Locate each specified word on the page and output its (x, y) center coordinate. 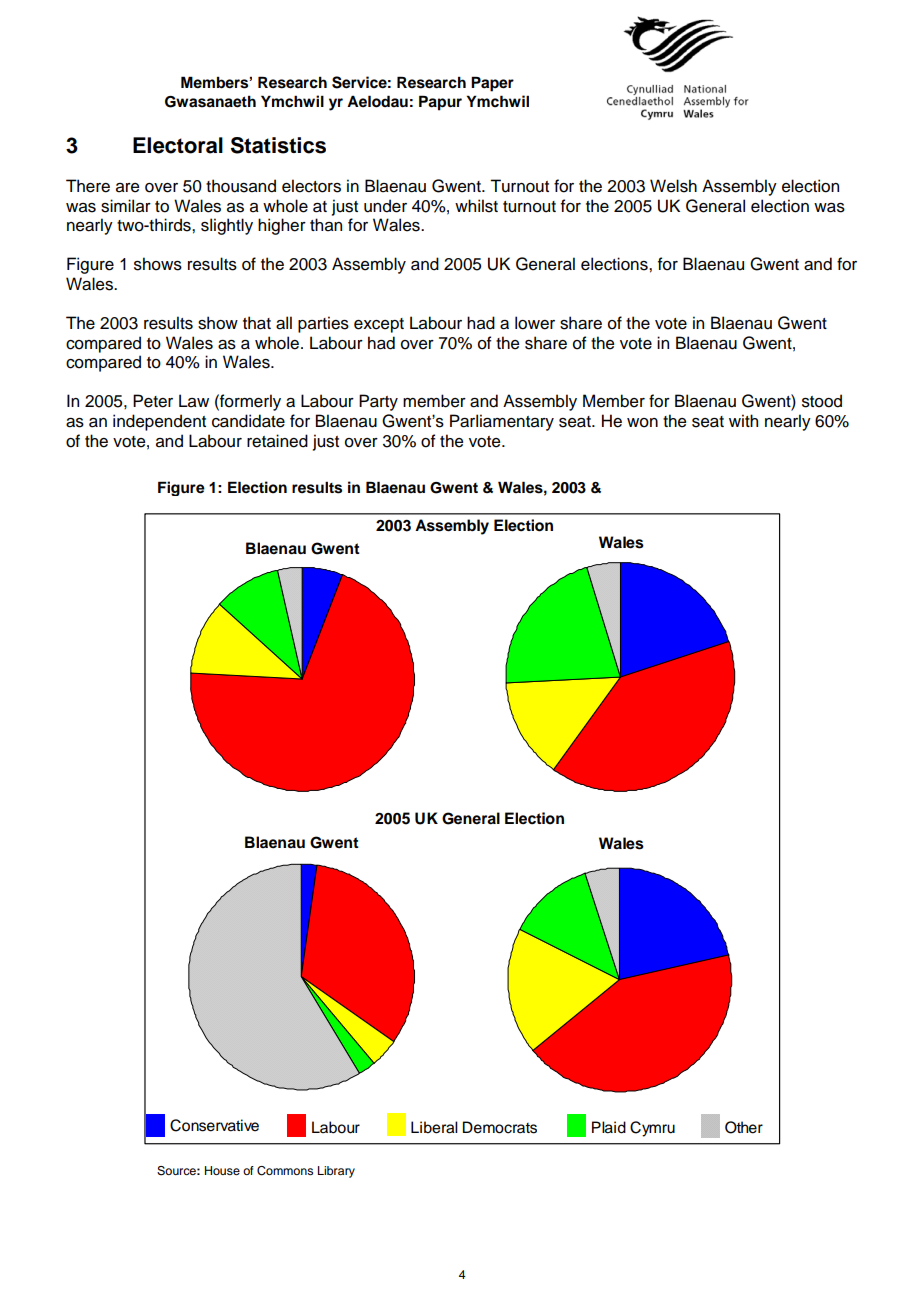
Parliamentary (502, 422)
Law (194, 401)
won (642, 423)
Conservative (214, 1125)
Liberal (434, 1127)
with (743, 420)
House (222, 1170)
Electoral (178, 145)
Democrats (500, 1127)
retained (277, 441)
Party (378, 402)
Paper (492, 84)
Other (744, 1127)
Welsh (673, 186)
